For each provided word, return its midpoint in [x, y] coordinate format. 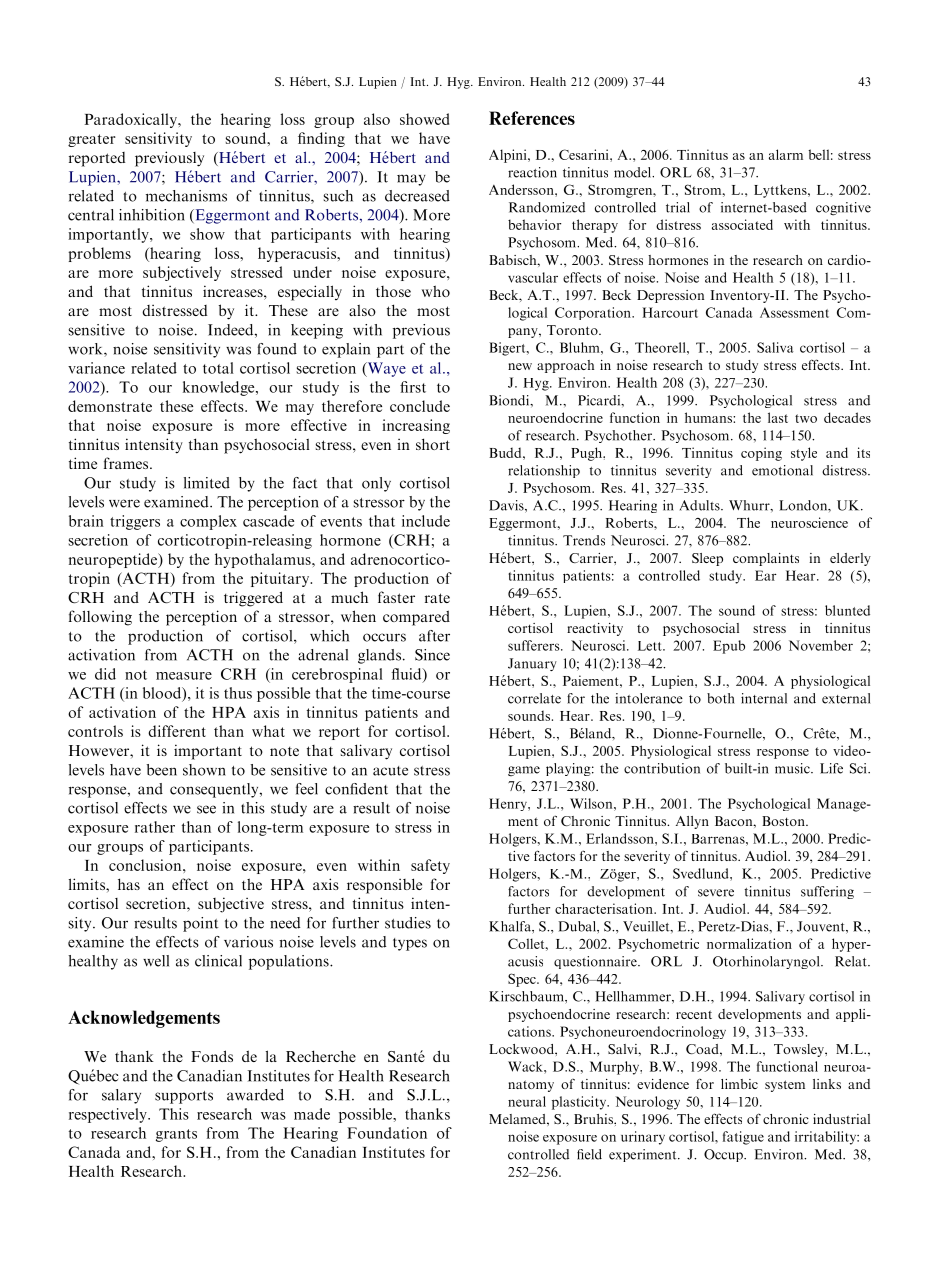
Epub [729, 647]
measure [184, 676]
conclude [420, 406]
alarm [786, 154]
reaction [532, 172]
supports [184, 1097]
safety [430, 866]
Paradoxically [131, 120]
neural [527, 1101]
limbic [739, 1084]
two [806, 418]
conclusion [146, 865]
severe [716, 893]
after [434, 636]
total [218, 368]
